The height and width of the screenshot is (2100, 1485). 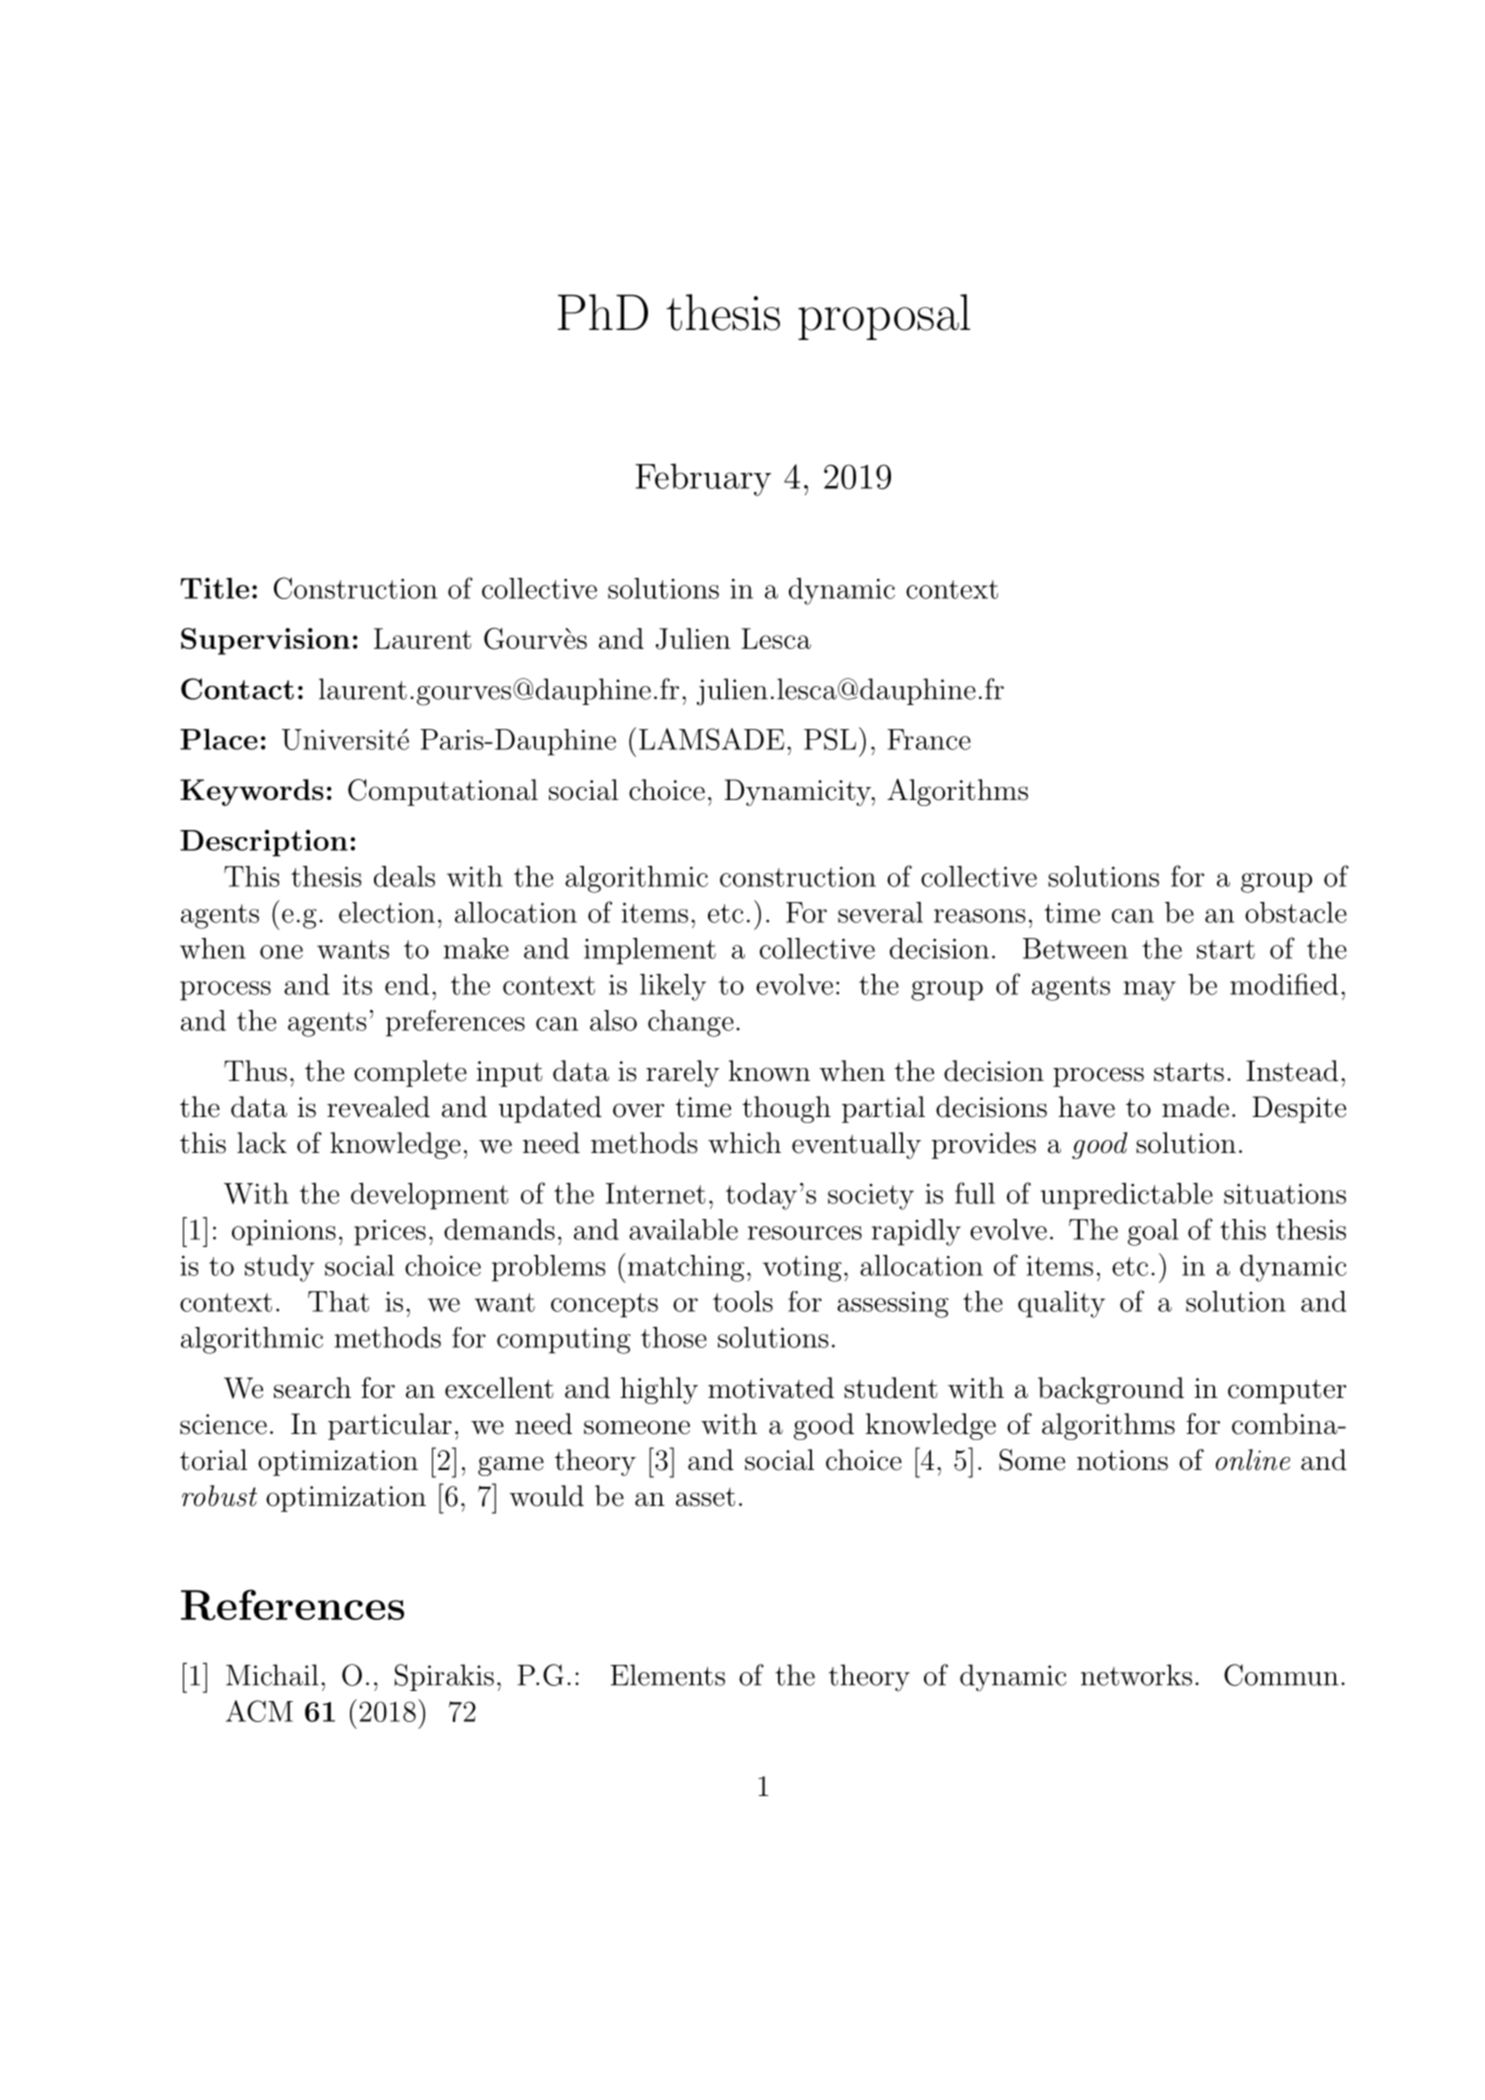 I want to click on February, so click(x=703, y=479).
